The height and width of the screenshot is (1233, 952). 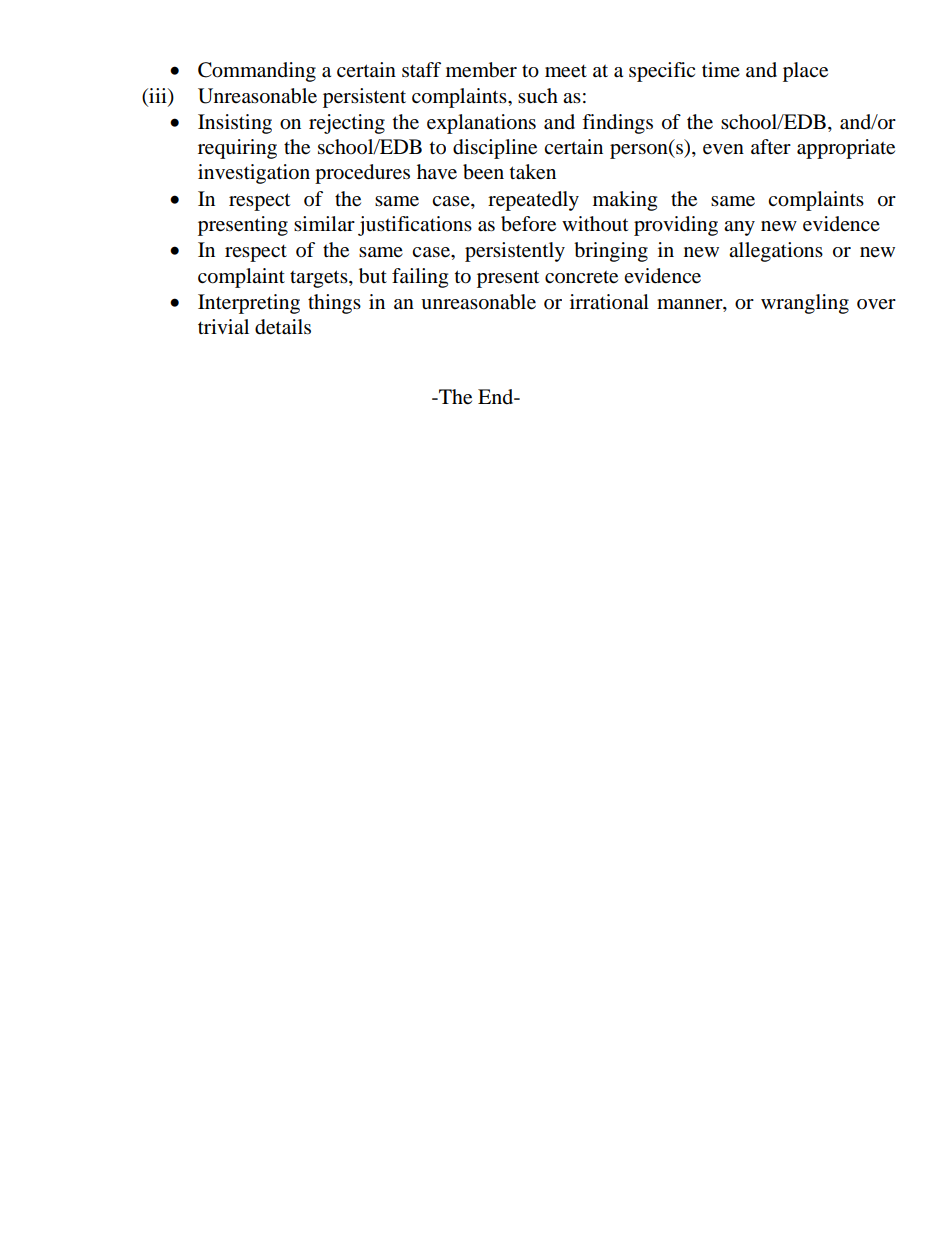 I want to click on trivial, so click(x=223, y=326).
